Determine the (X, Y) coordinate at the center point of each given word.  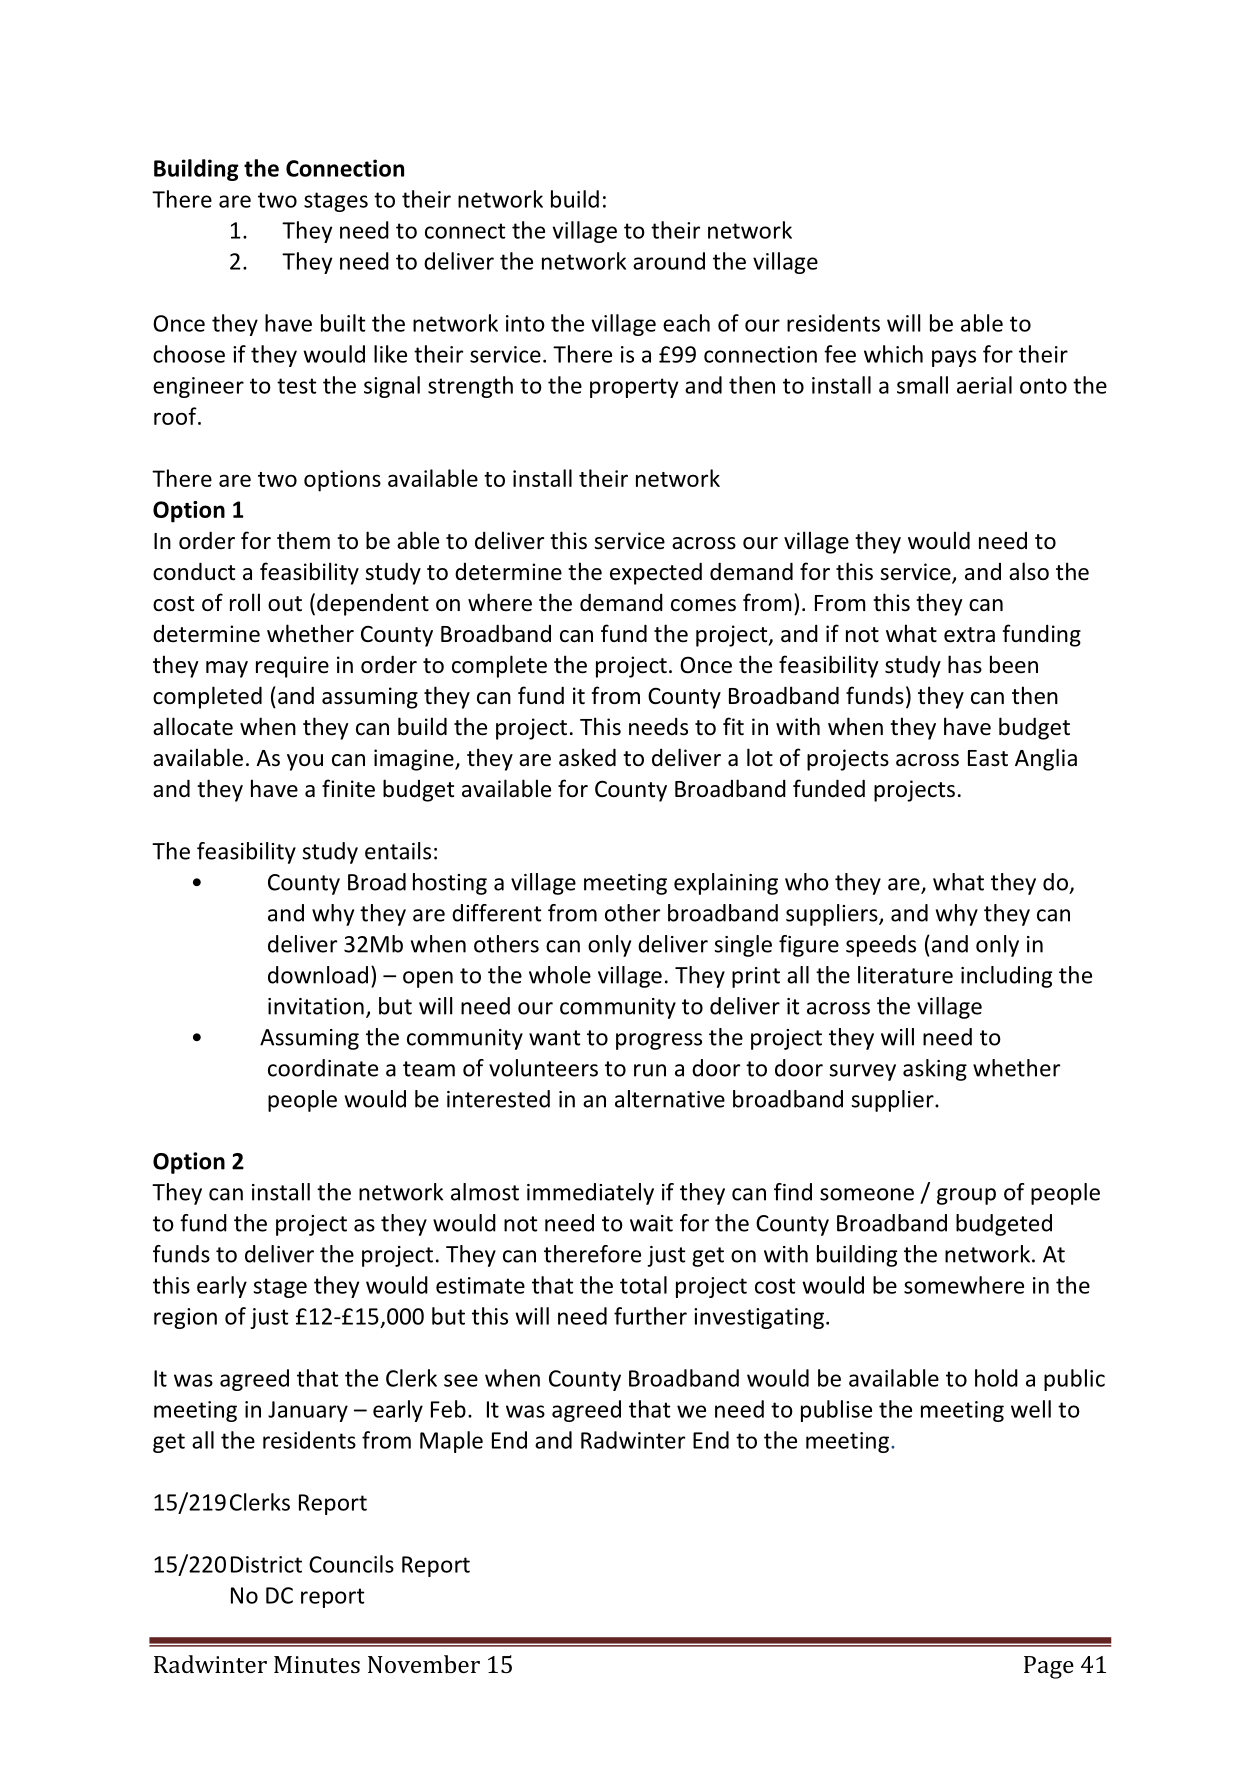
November (424, 1664)
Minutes (317, 1664)
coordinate (323, 1068)
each (686, 323)
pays (954, 358)
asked (587, 757)
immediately (590, 1194)
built (343, 323)
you (305, 762)
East (988, 758)
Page (1049, 1667)
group (966, 1196)
